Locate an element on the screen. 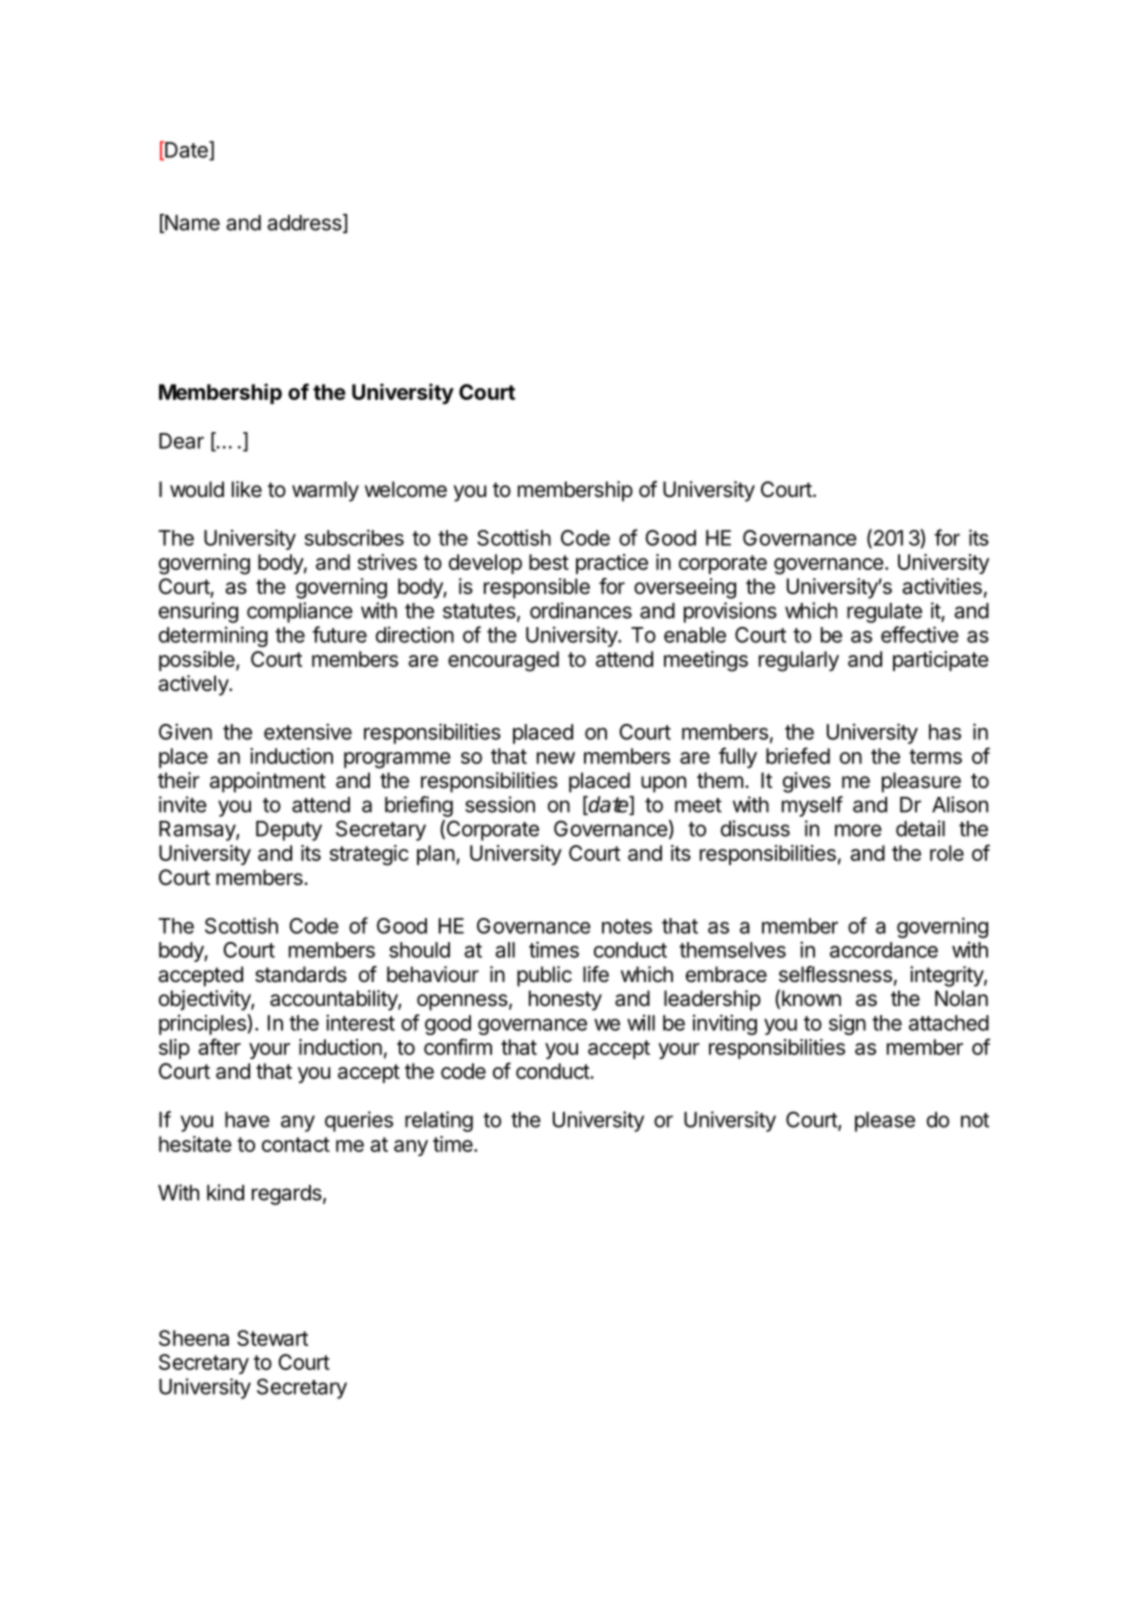  activities is located at coordinates (942, 586).
